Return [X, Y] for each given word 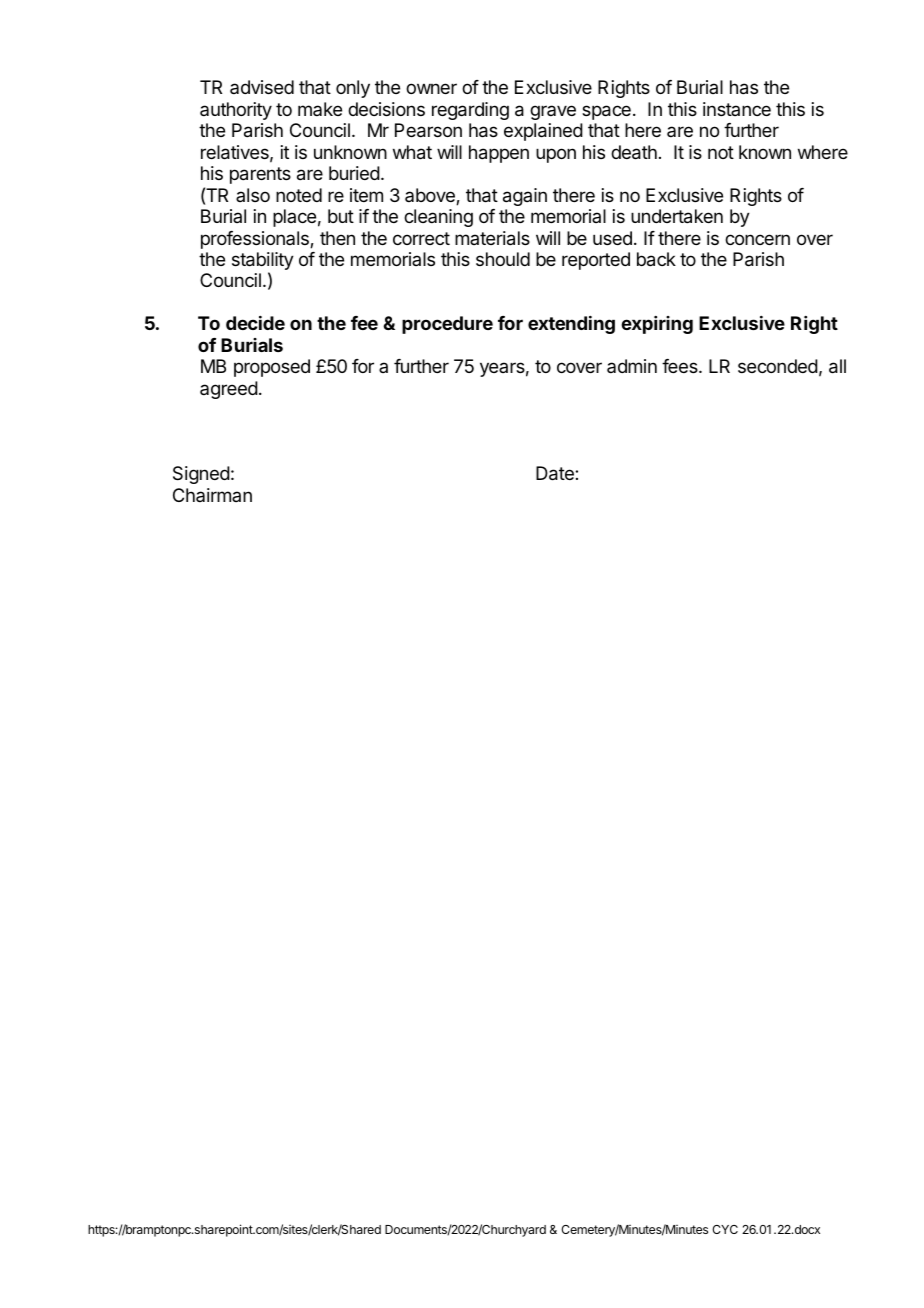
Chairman [212, 495]
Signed [201, 475]
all [837, 366]
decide [255, 323]
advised [262, 87]
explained [543, 132]
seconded [778, 366]
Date [556, 473]
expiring [657, 325]
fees [681, 366]
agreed [229, 390]
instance [737, 109]
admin [632, 366]
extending [571, 325]
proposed [272, 368]
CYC [725, 1229]
